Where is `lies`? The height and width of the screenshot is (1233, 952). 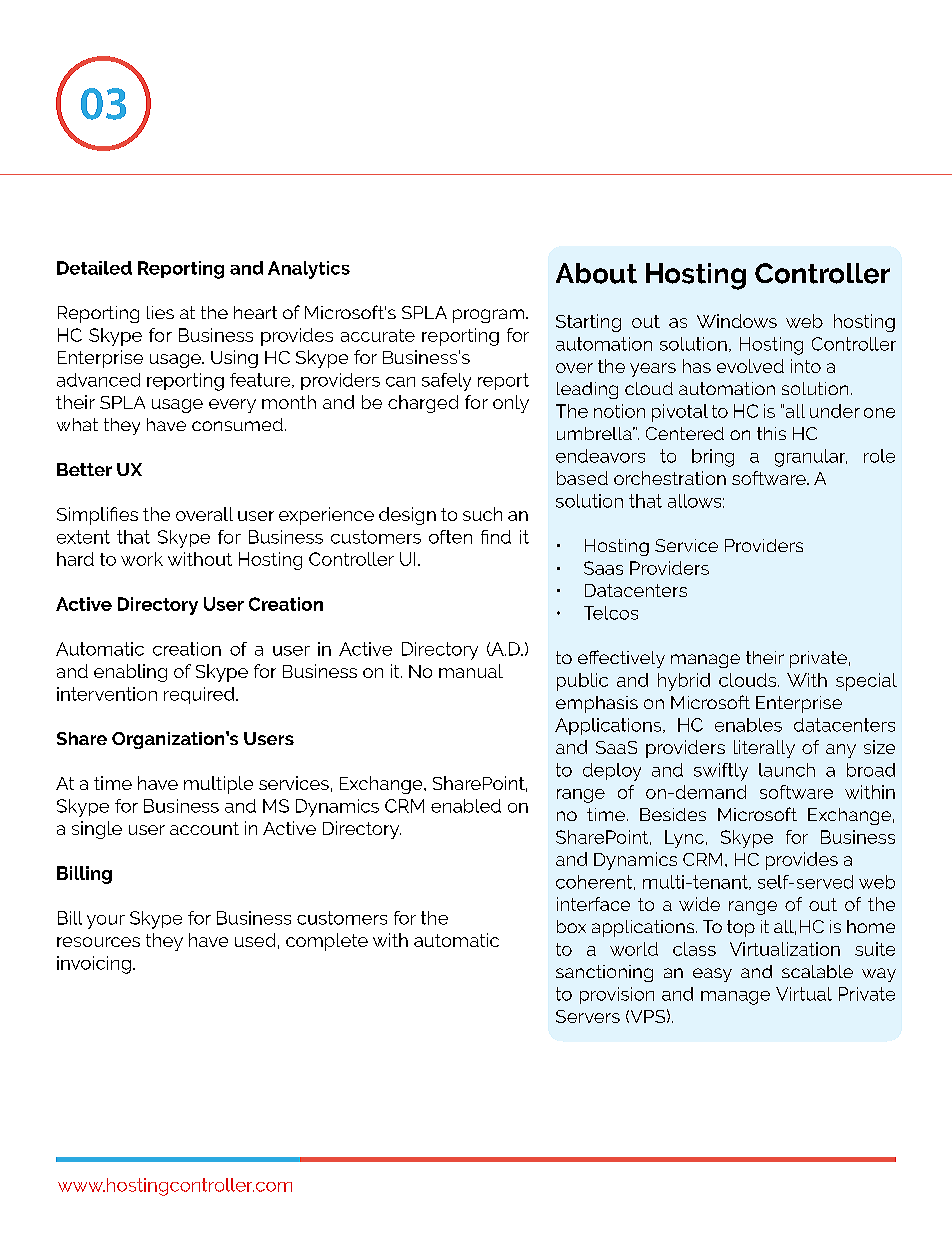 lies is located at coordinates (160, 312).
